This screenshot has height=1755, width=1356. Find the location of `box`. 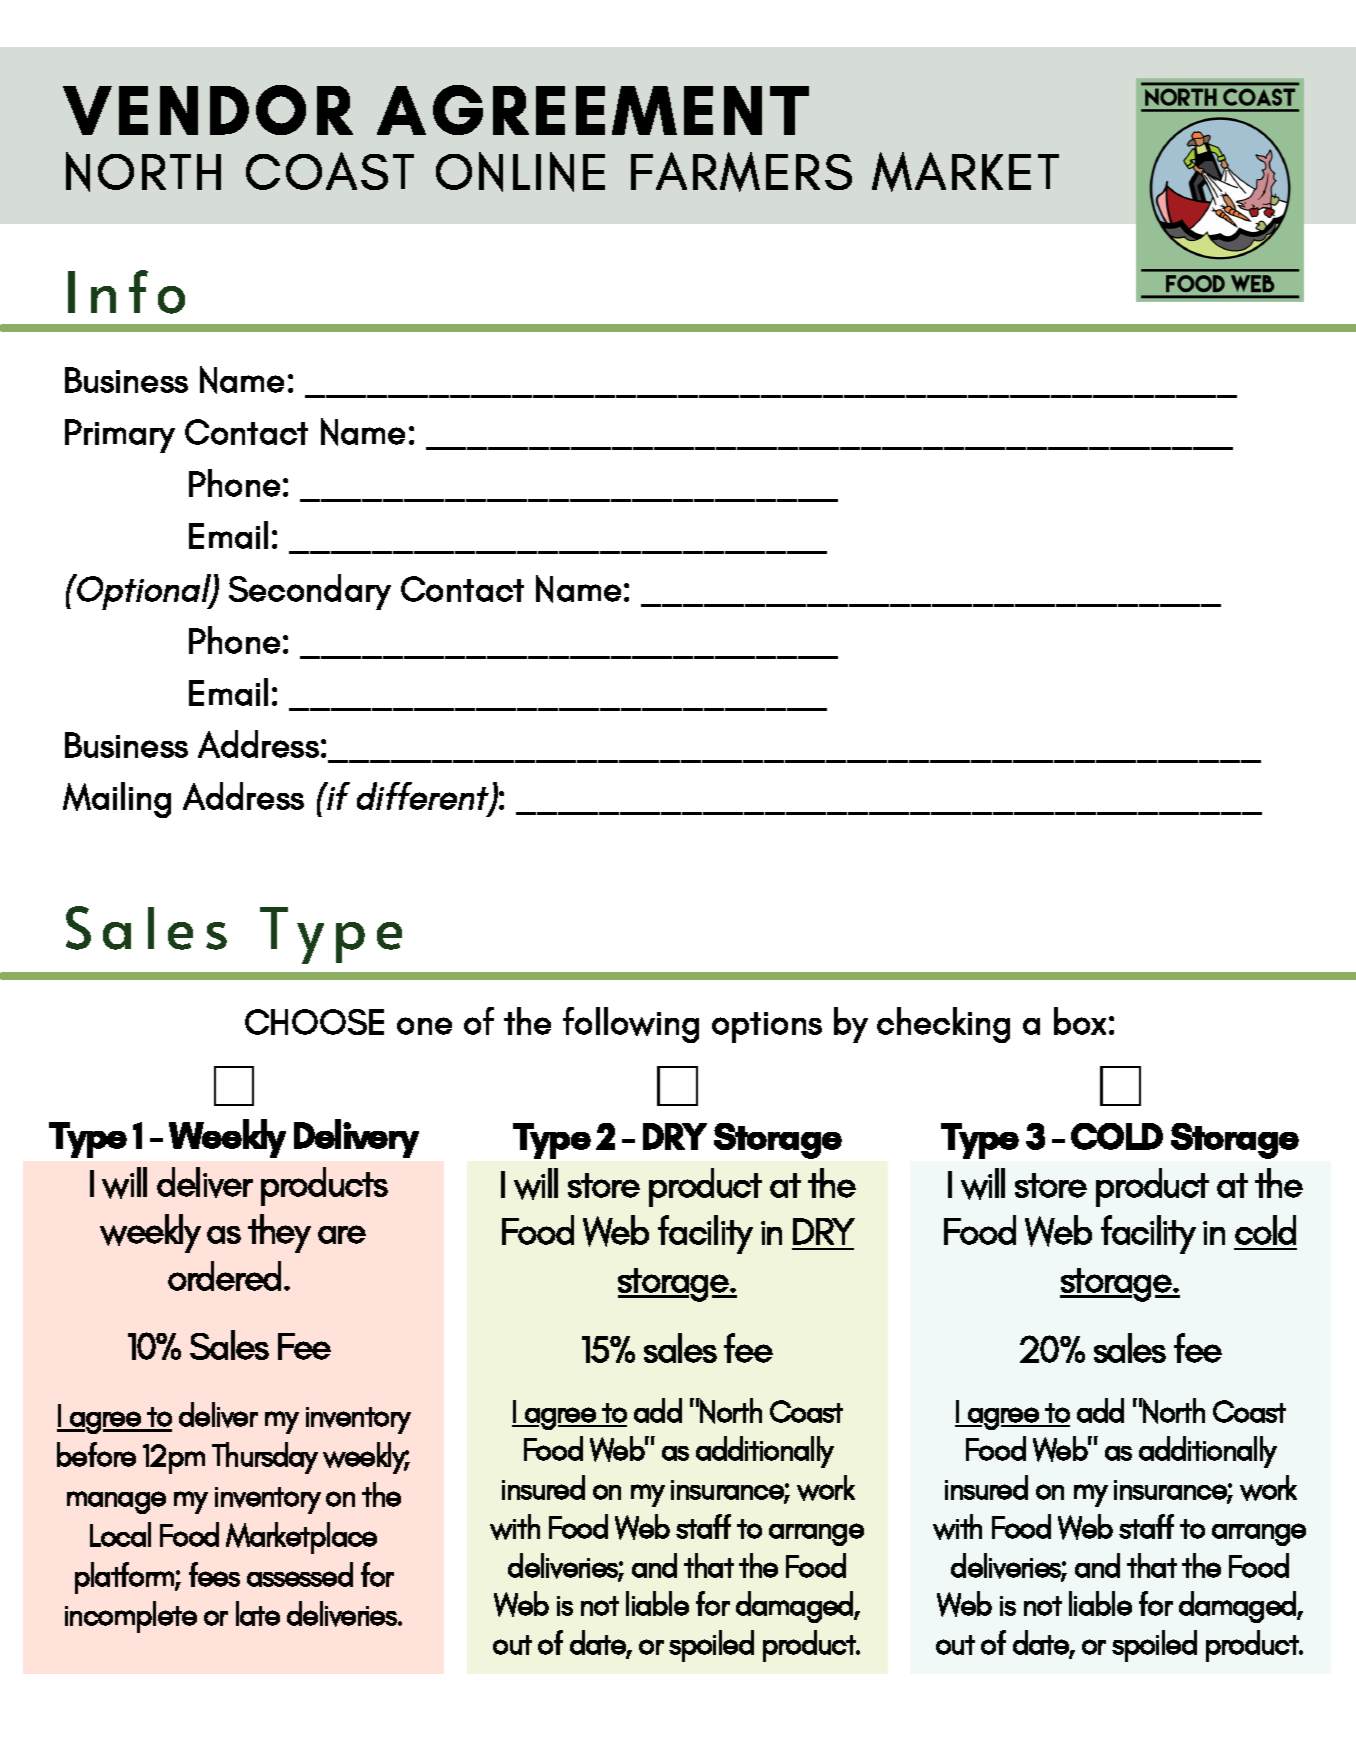

box is located at coordinates (1080, 1021).
